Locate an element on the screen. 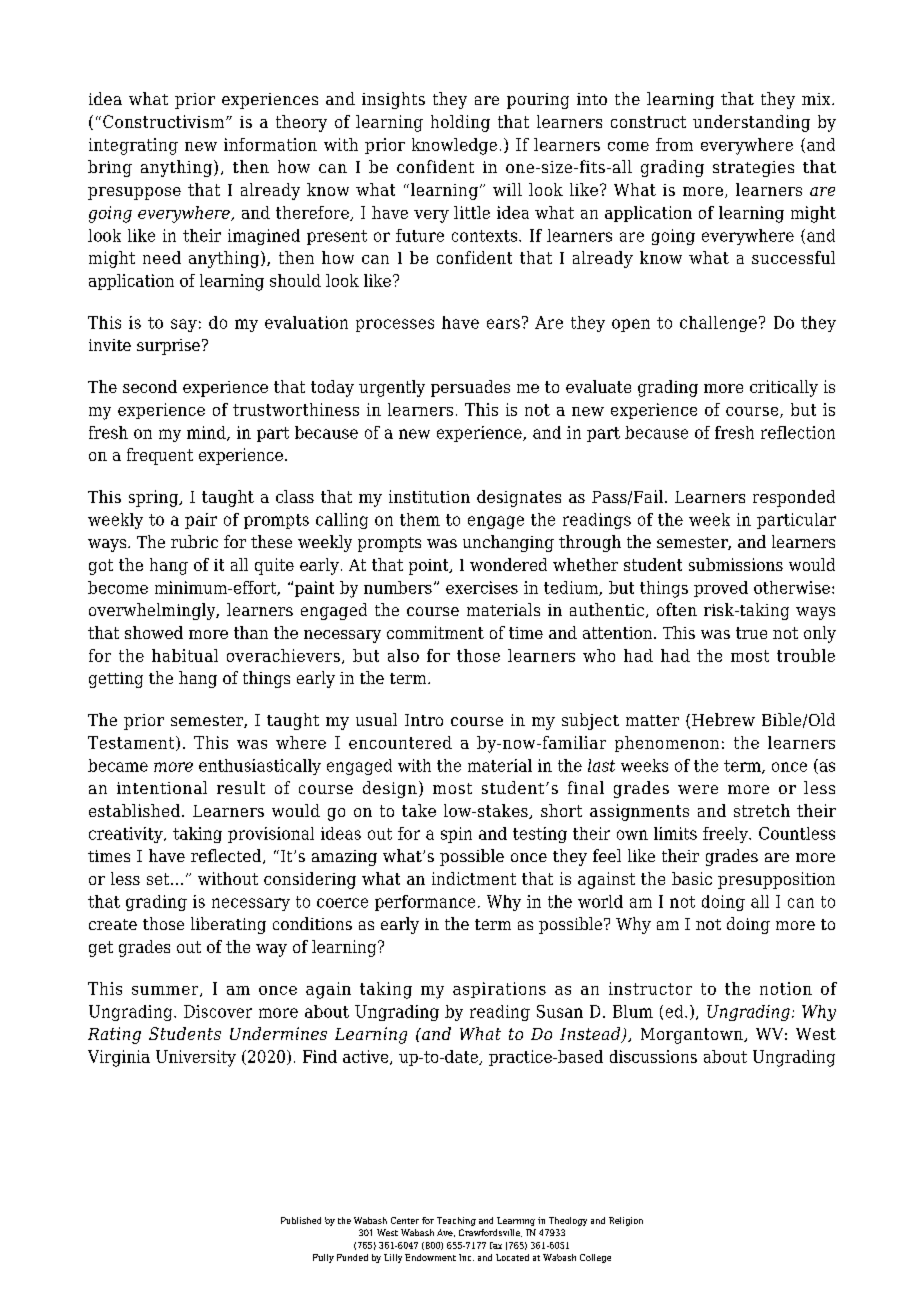 This screenshot has width=924, height=1308. understanding is located at coordinates (751, 123).
